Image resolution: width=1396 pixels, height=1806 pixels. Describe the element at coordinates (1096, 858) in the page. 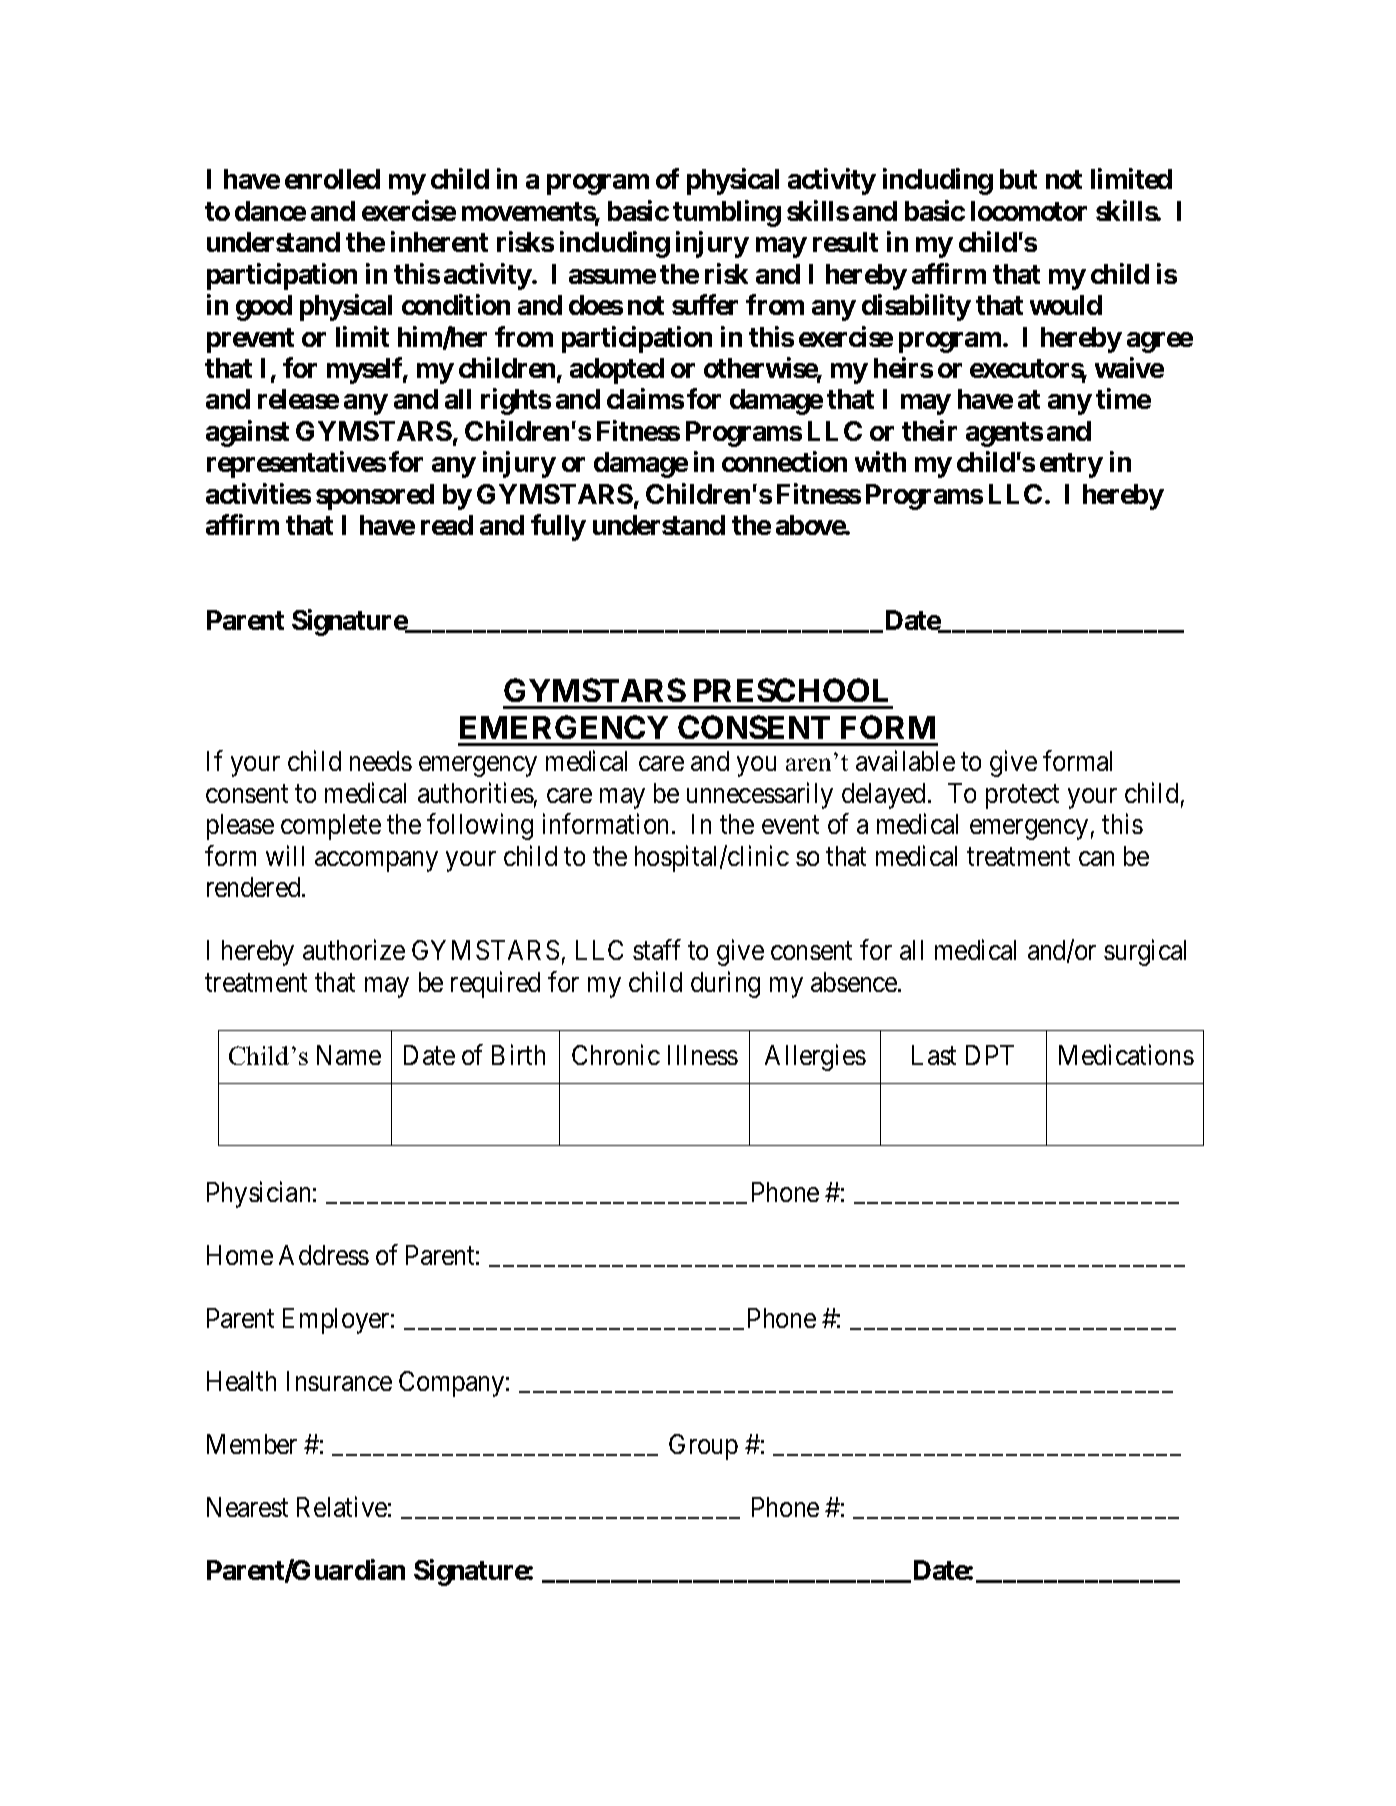

I see `can` at that location.
